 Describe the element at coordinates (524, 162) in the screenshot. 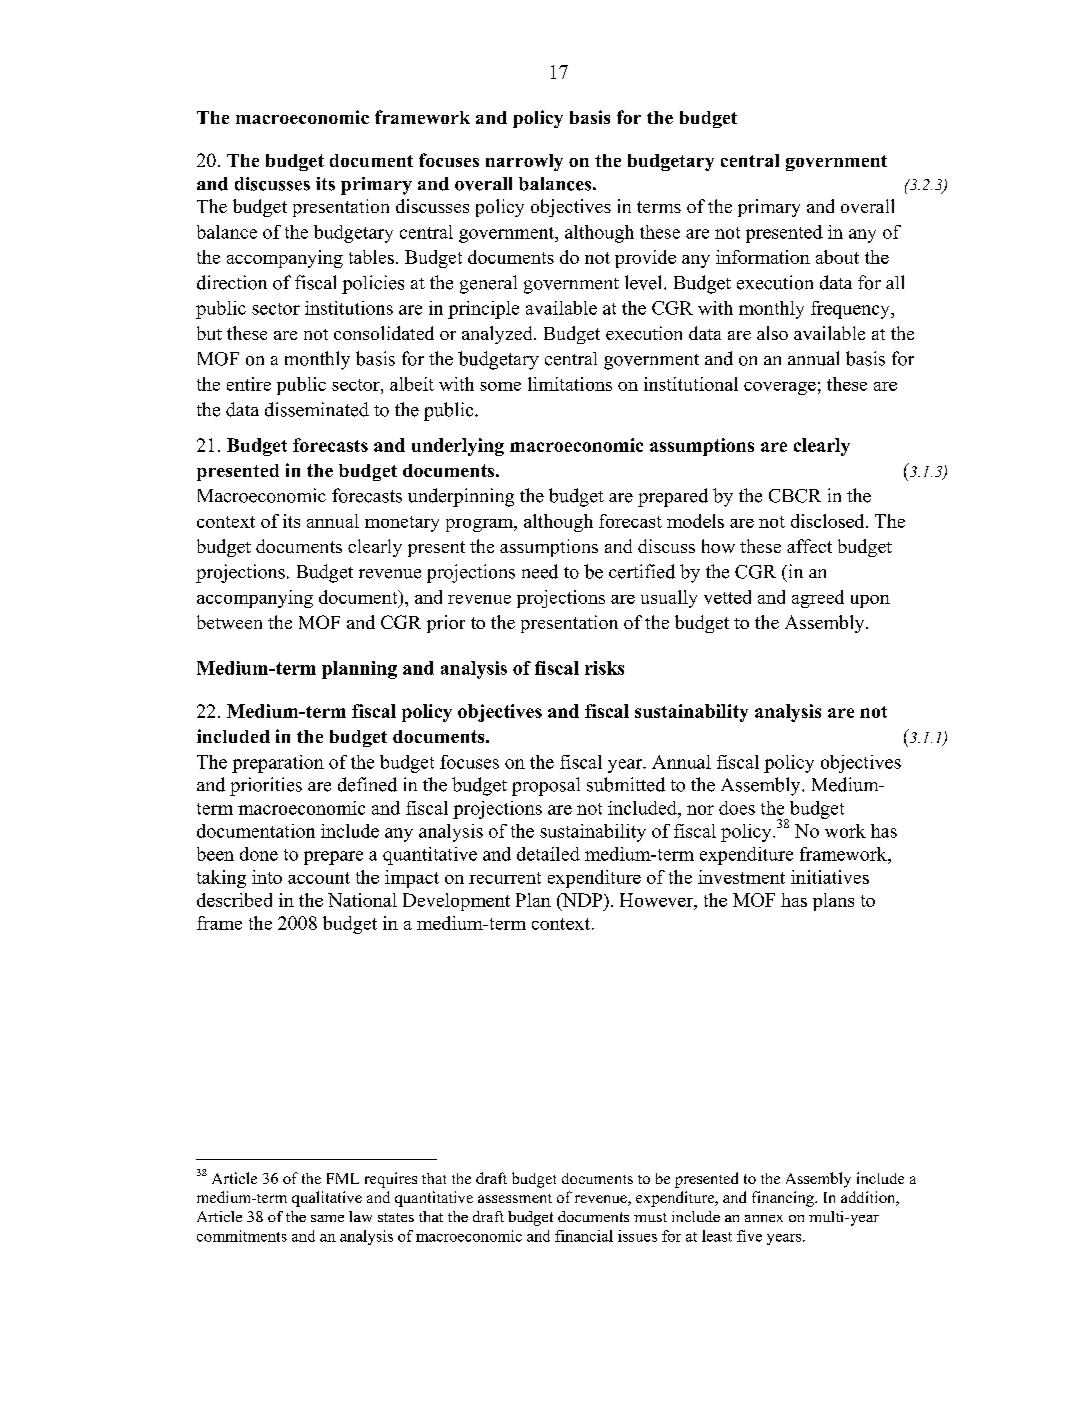

I see `narrowly` at that location.
